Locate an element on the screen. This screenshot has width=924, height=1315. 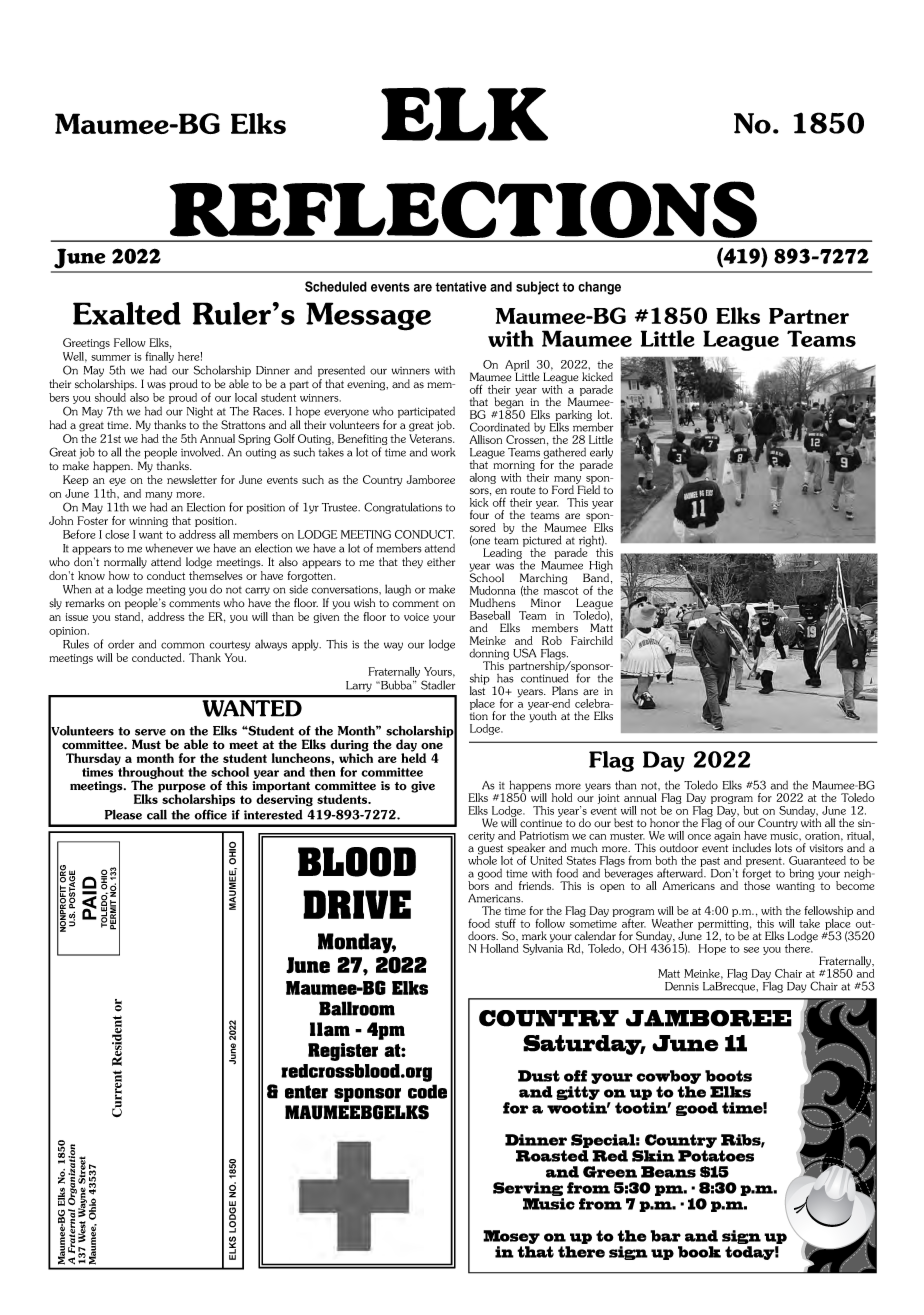
either is located at coordinates (441, 562).
